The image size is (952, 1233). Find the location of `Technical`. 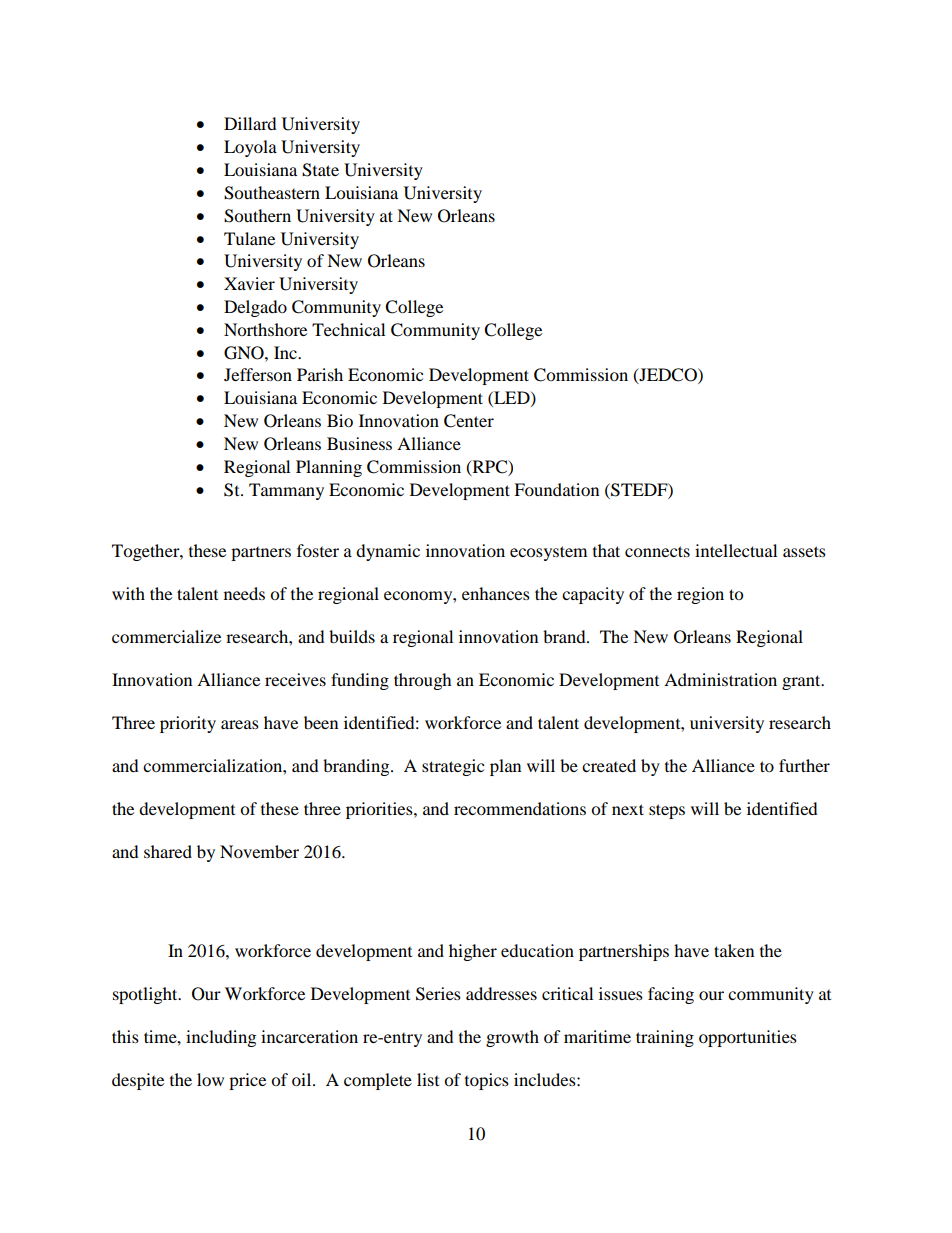

Technical is located at coordinates (348, 329).
